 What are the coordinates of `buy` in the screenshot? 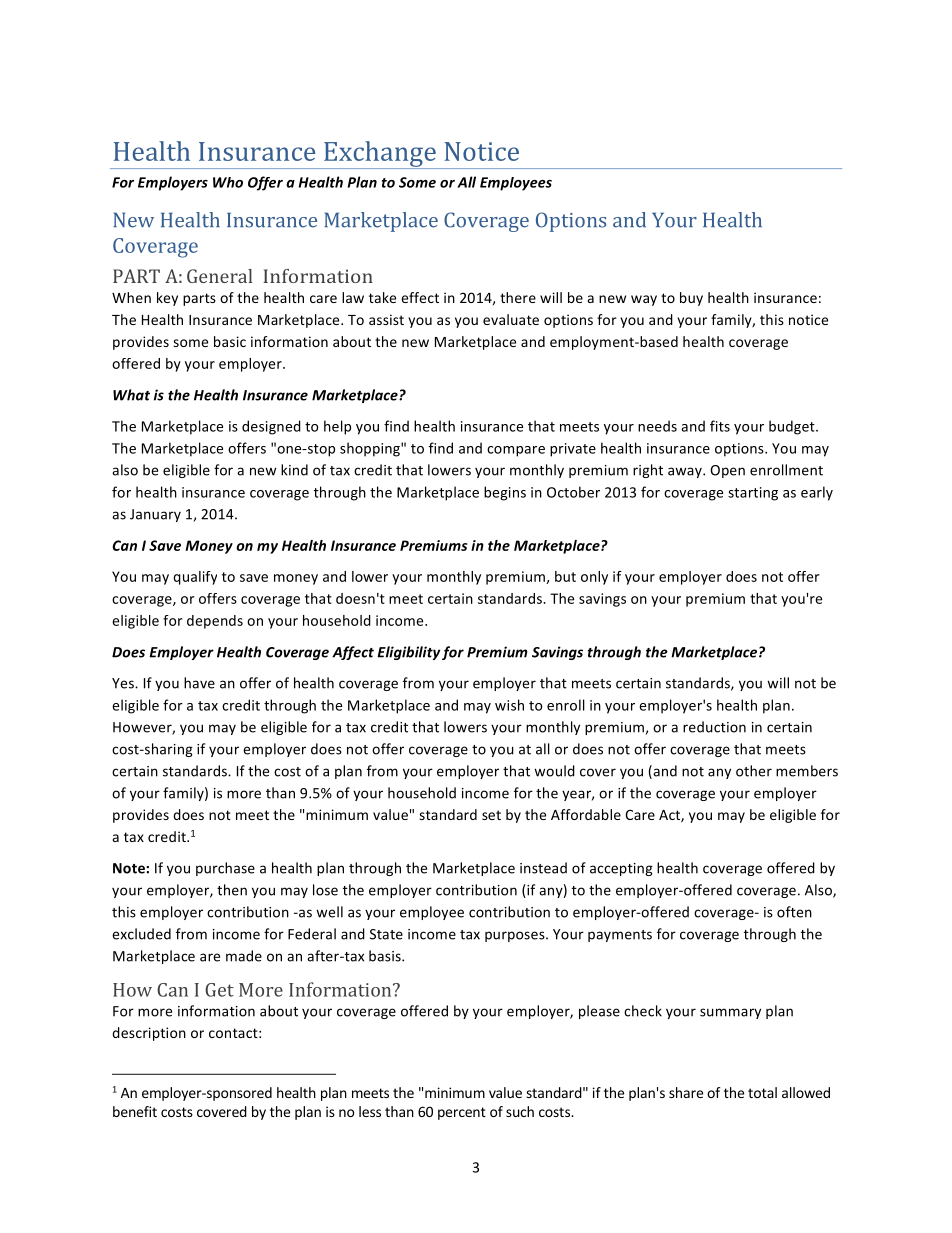 It's located at (691, 299).
